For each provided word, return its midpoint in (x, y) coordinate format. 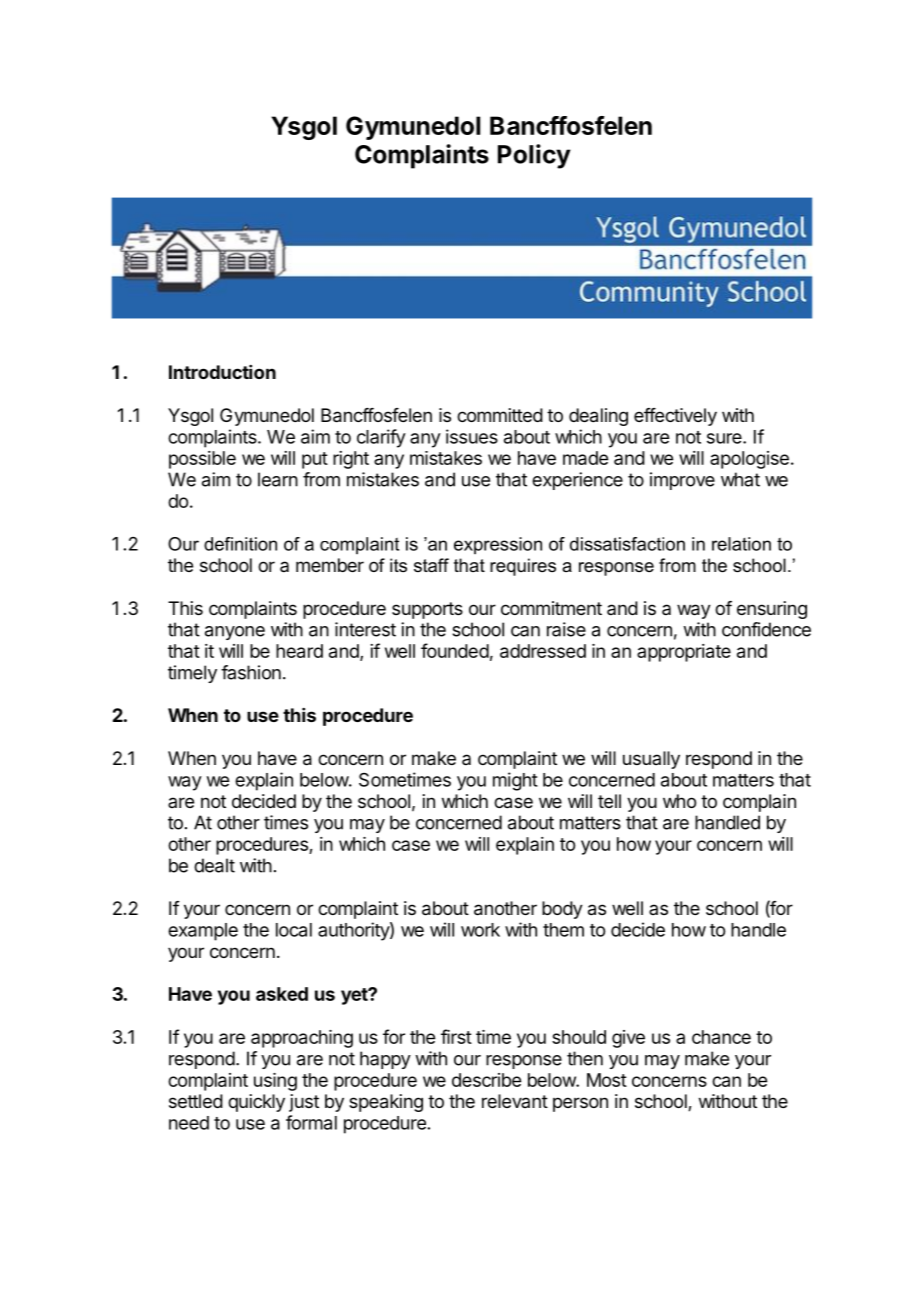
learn (278, 479)
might (515, 781)
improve (682, 481)
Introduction (222, 372)
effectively (675, 417)
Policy (534, 156)
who (679, 801)
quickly (256, 1103)
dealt (214, 865)
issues (472, 436)
